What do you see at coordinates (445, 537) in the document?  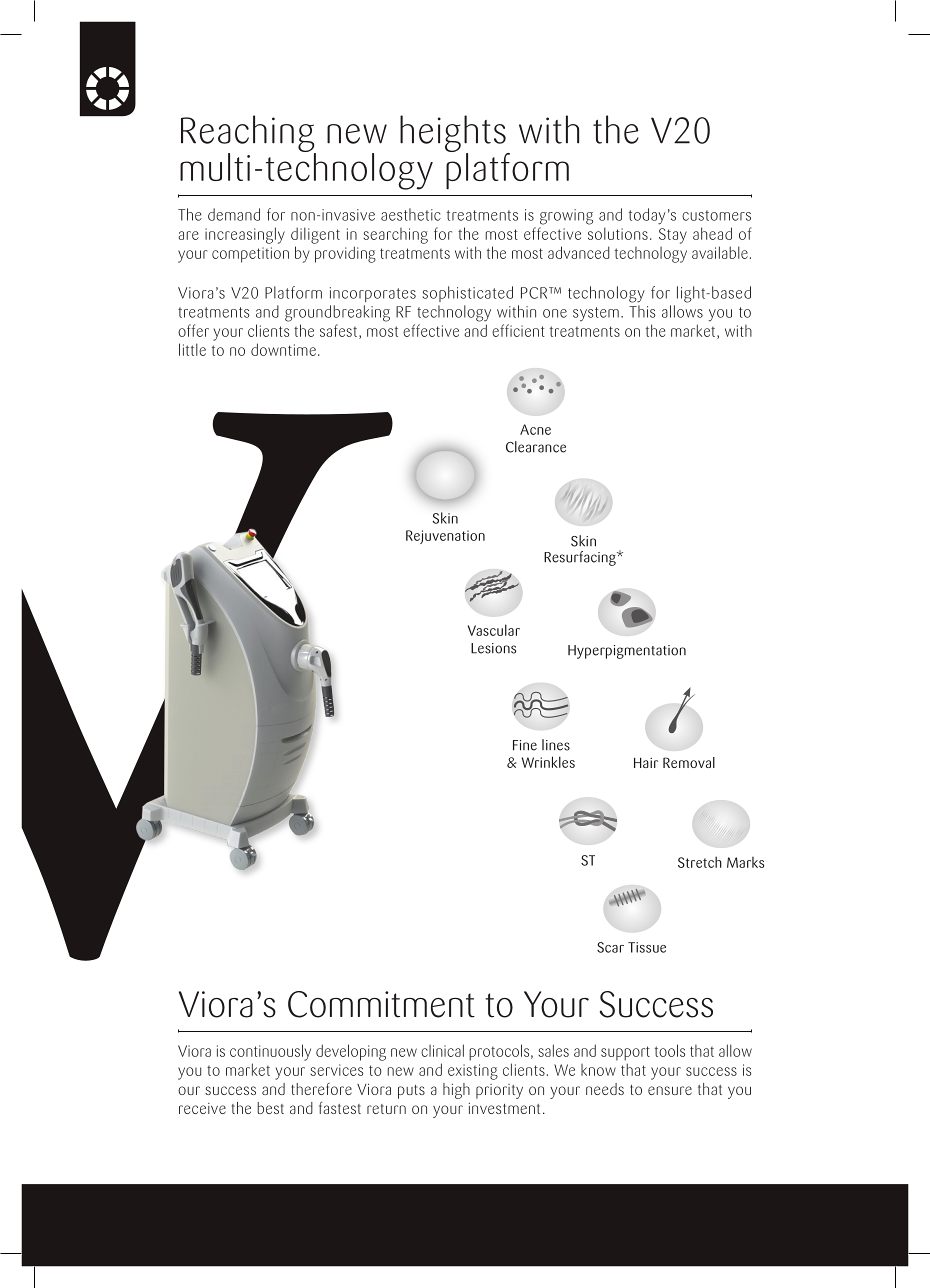 I see `Rejuvenation` at bounding box center [445, 537].
